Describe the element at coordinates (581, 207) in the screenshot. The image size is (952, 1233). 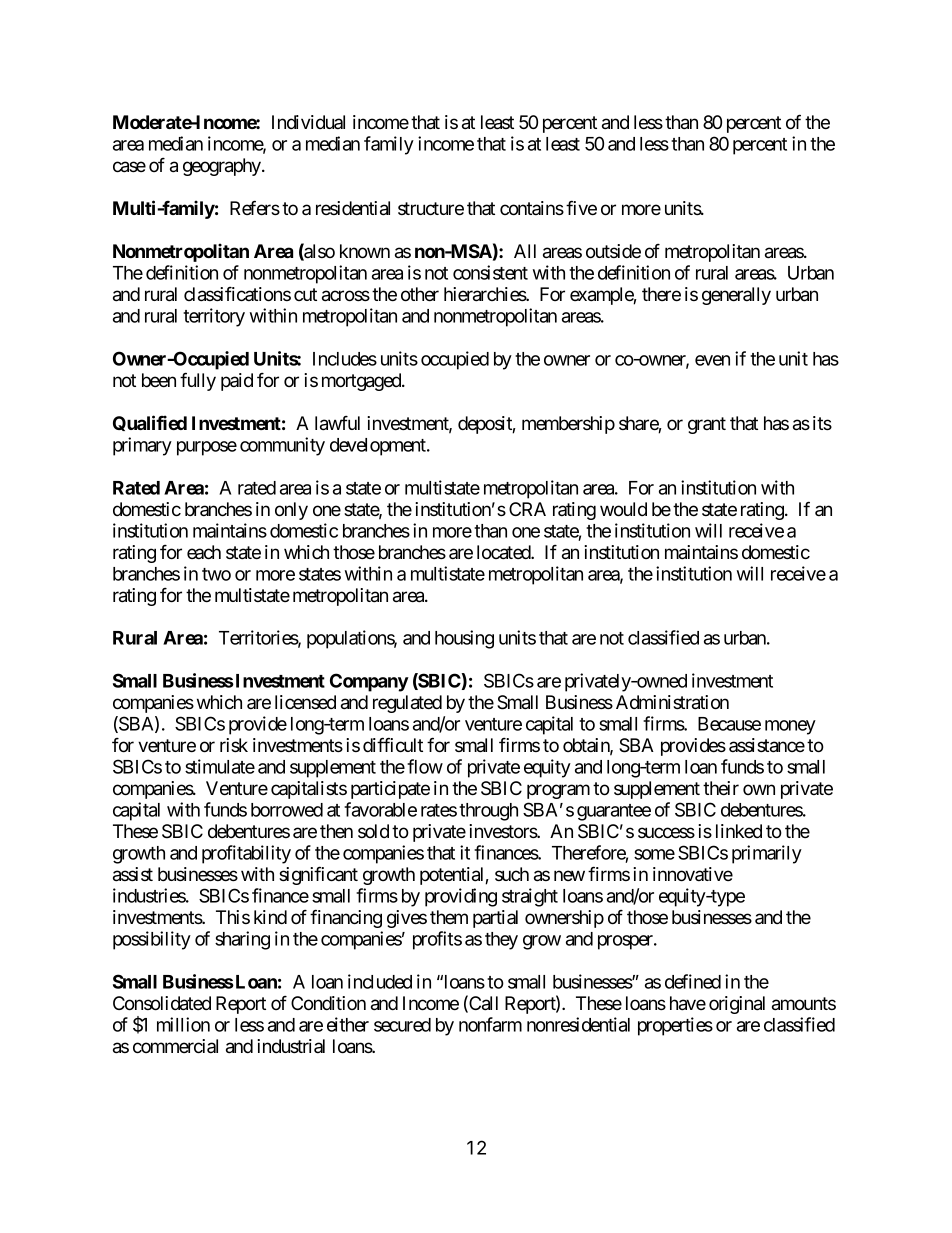
I see `five` at that location.
